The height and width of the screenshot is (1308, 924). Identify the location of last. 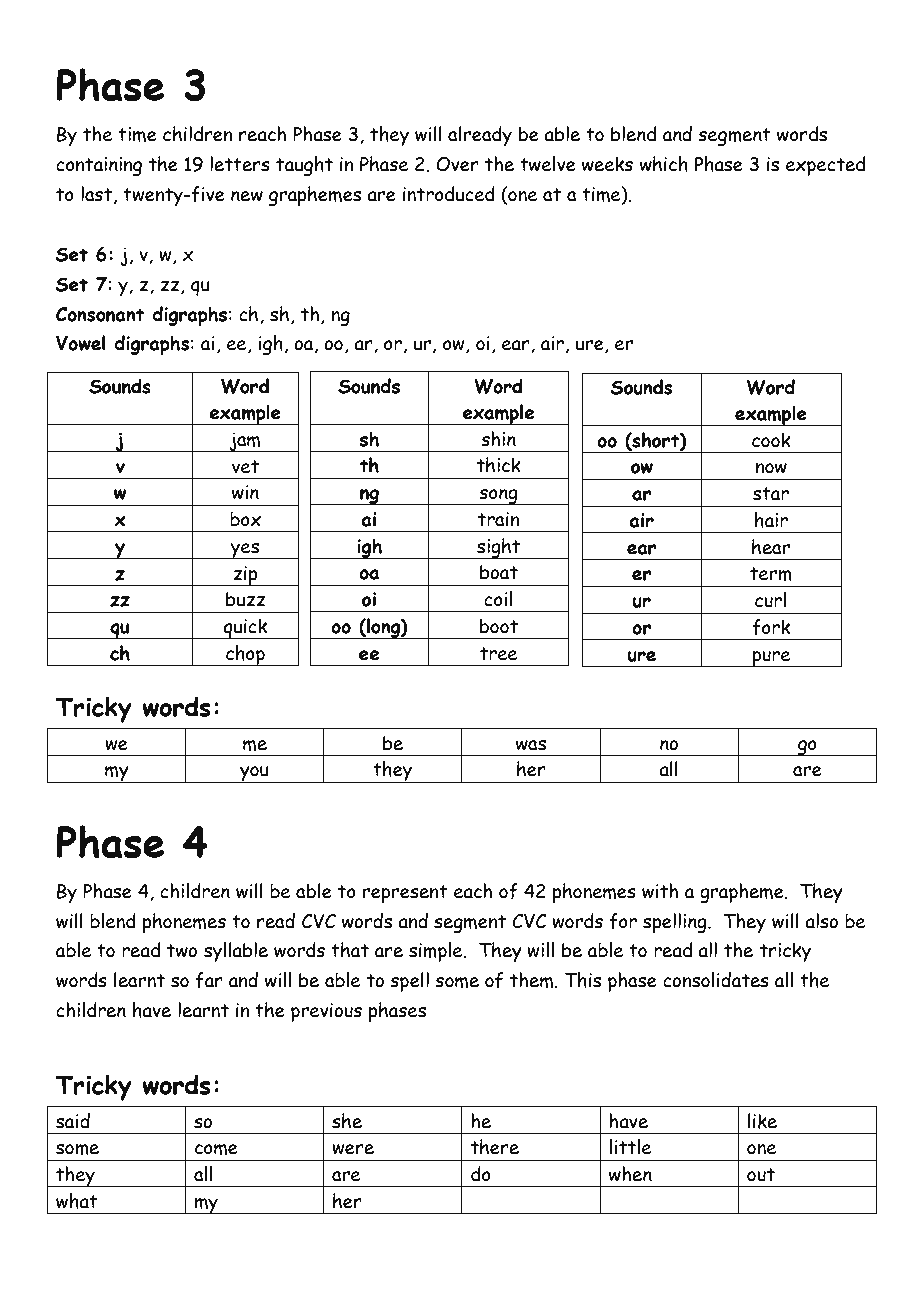
(96, 194).
